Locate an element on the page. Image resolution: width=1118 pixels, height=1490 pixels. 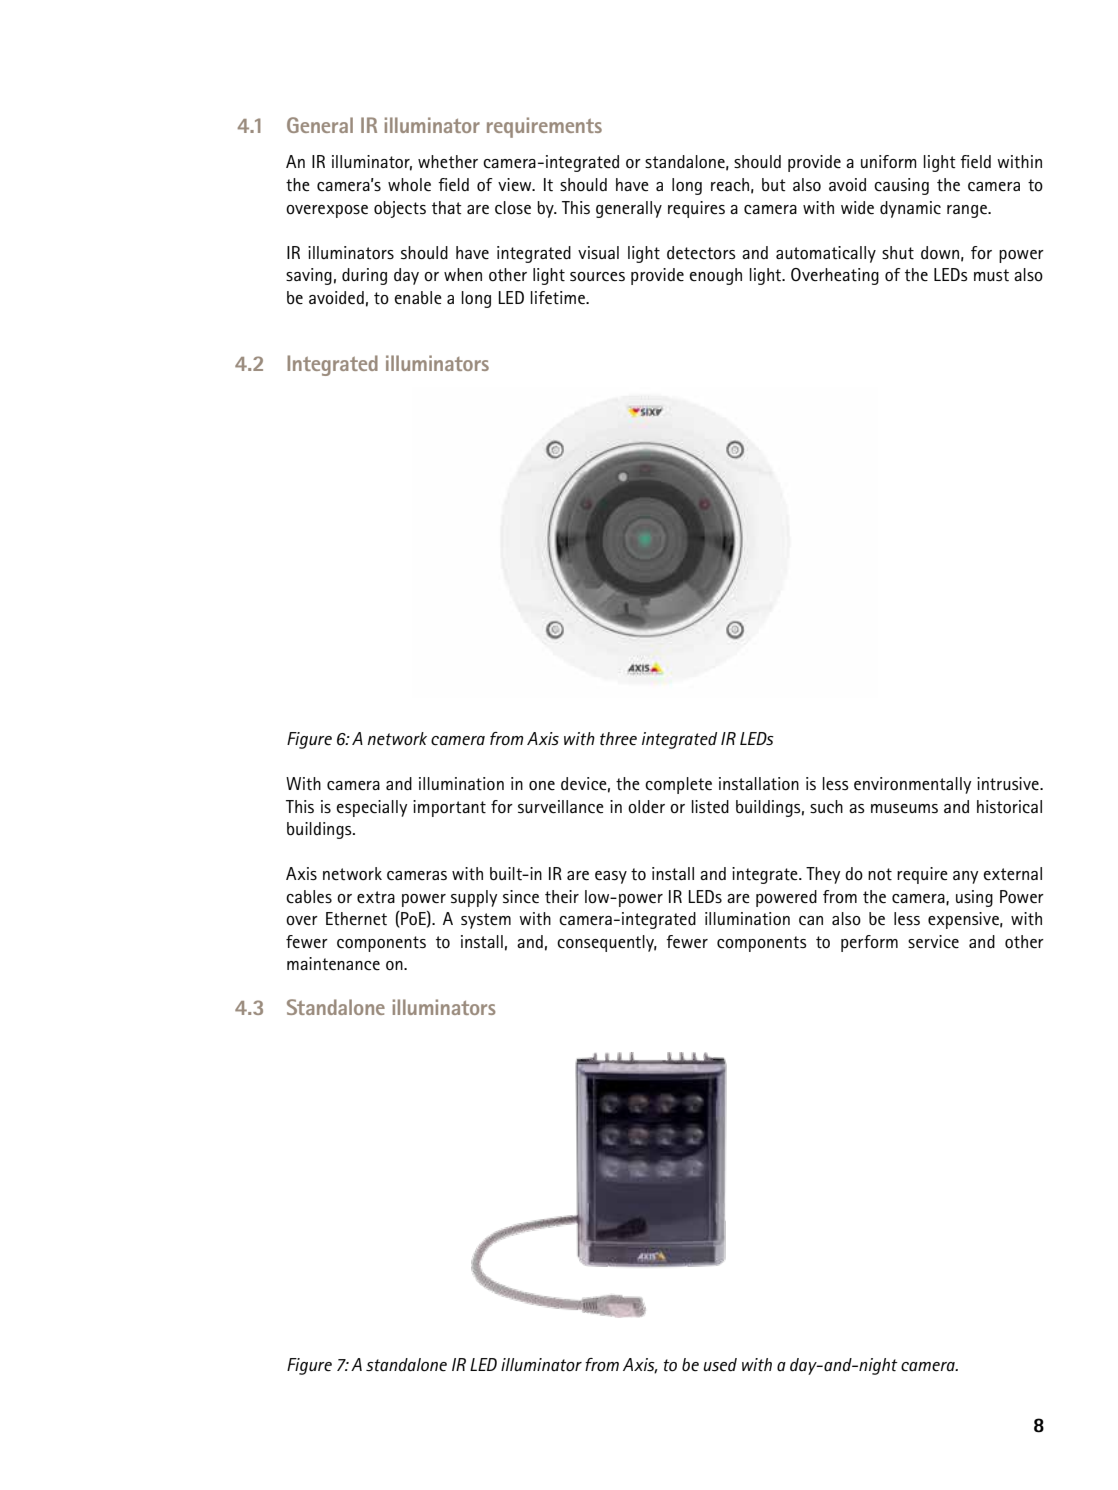
maintenance is located at coordinates (333, 964).
